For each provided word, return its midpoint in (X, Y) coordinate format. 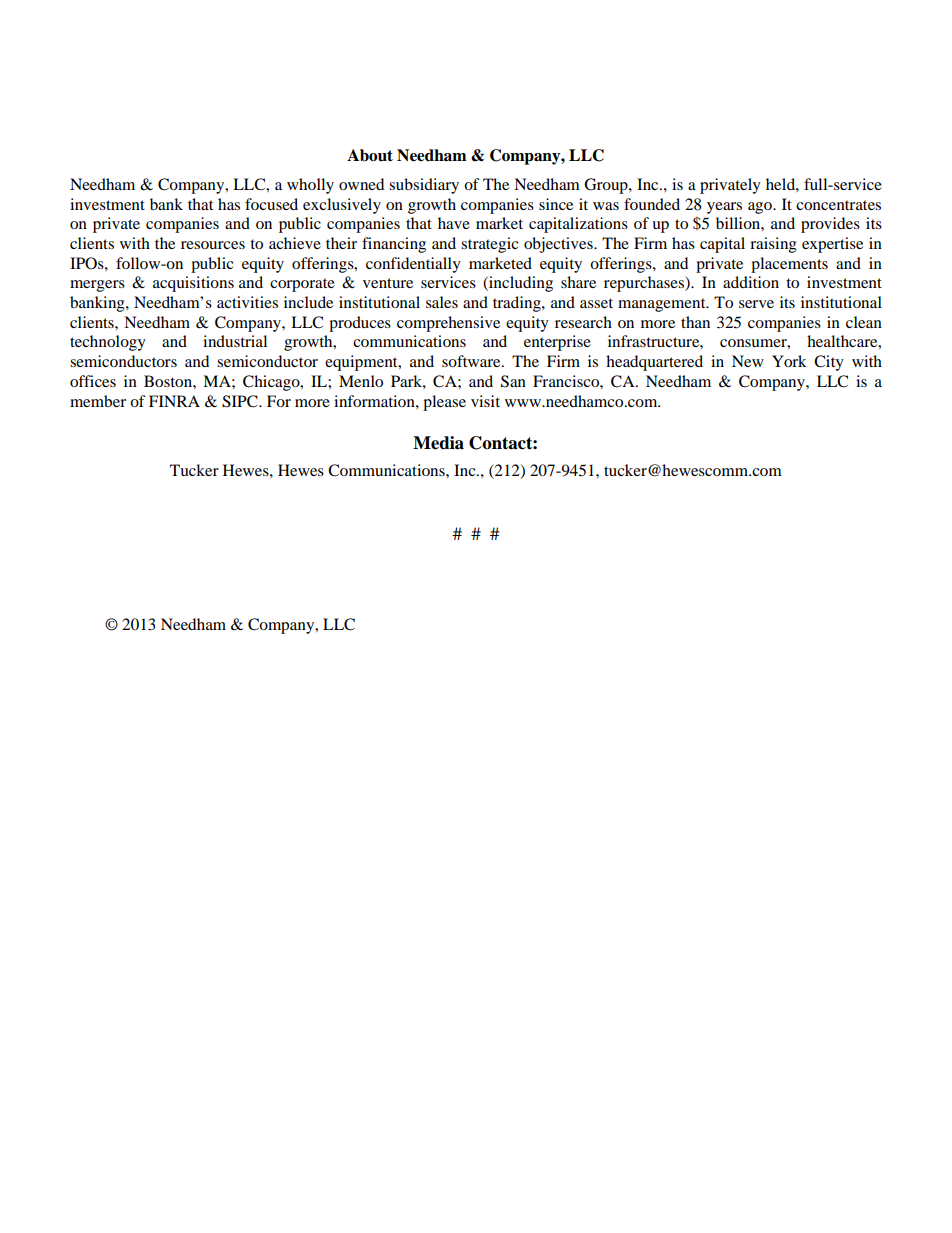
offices (93, 381)
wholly (310, 186)
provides (830, 225)
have (454, 223)
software (472, 361)
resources (213, 245)
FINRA (174, 401)
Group (607, 186)
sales (442, 302)
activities (247, 302)
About (370, 155)
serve (756, 304)
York (789, 361)
